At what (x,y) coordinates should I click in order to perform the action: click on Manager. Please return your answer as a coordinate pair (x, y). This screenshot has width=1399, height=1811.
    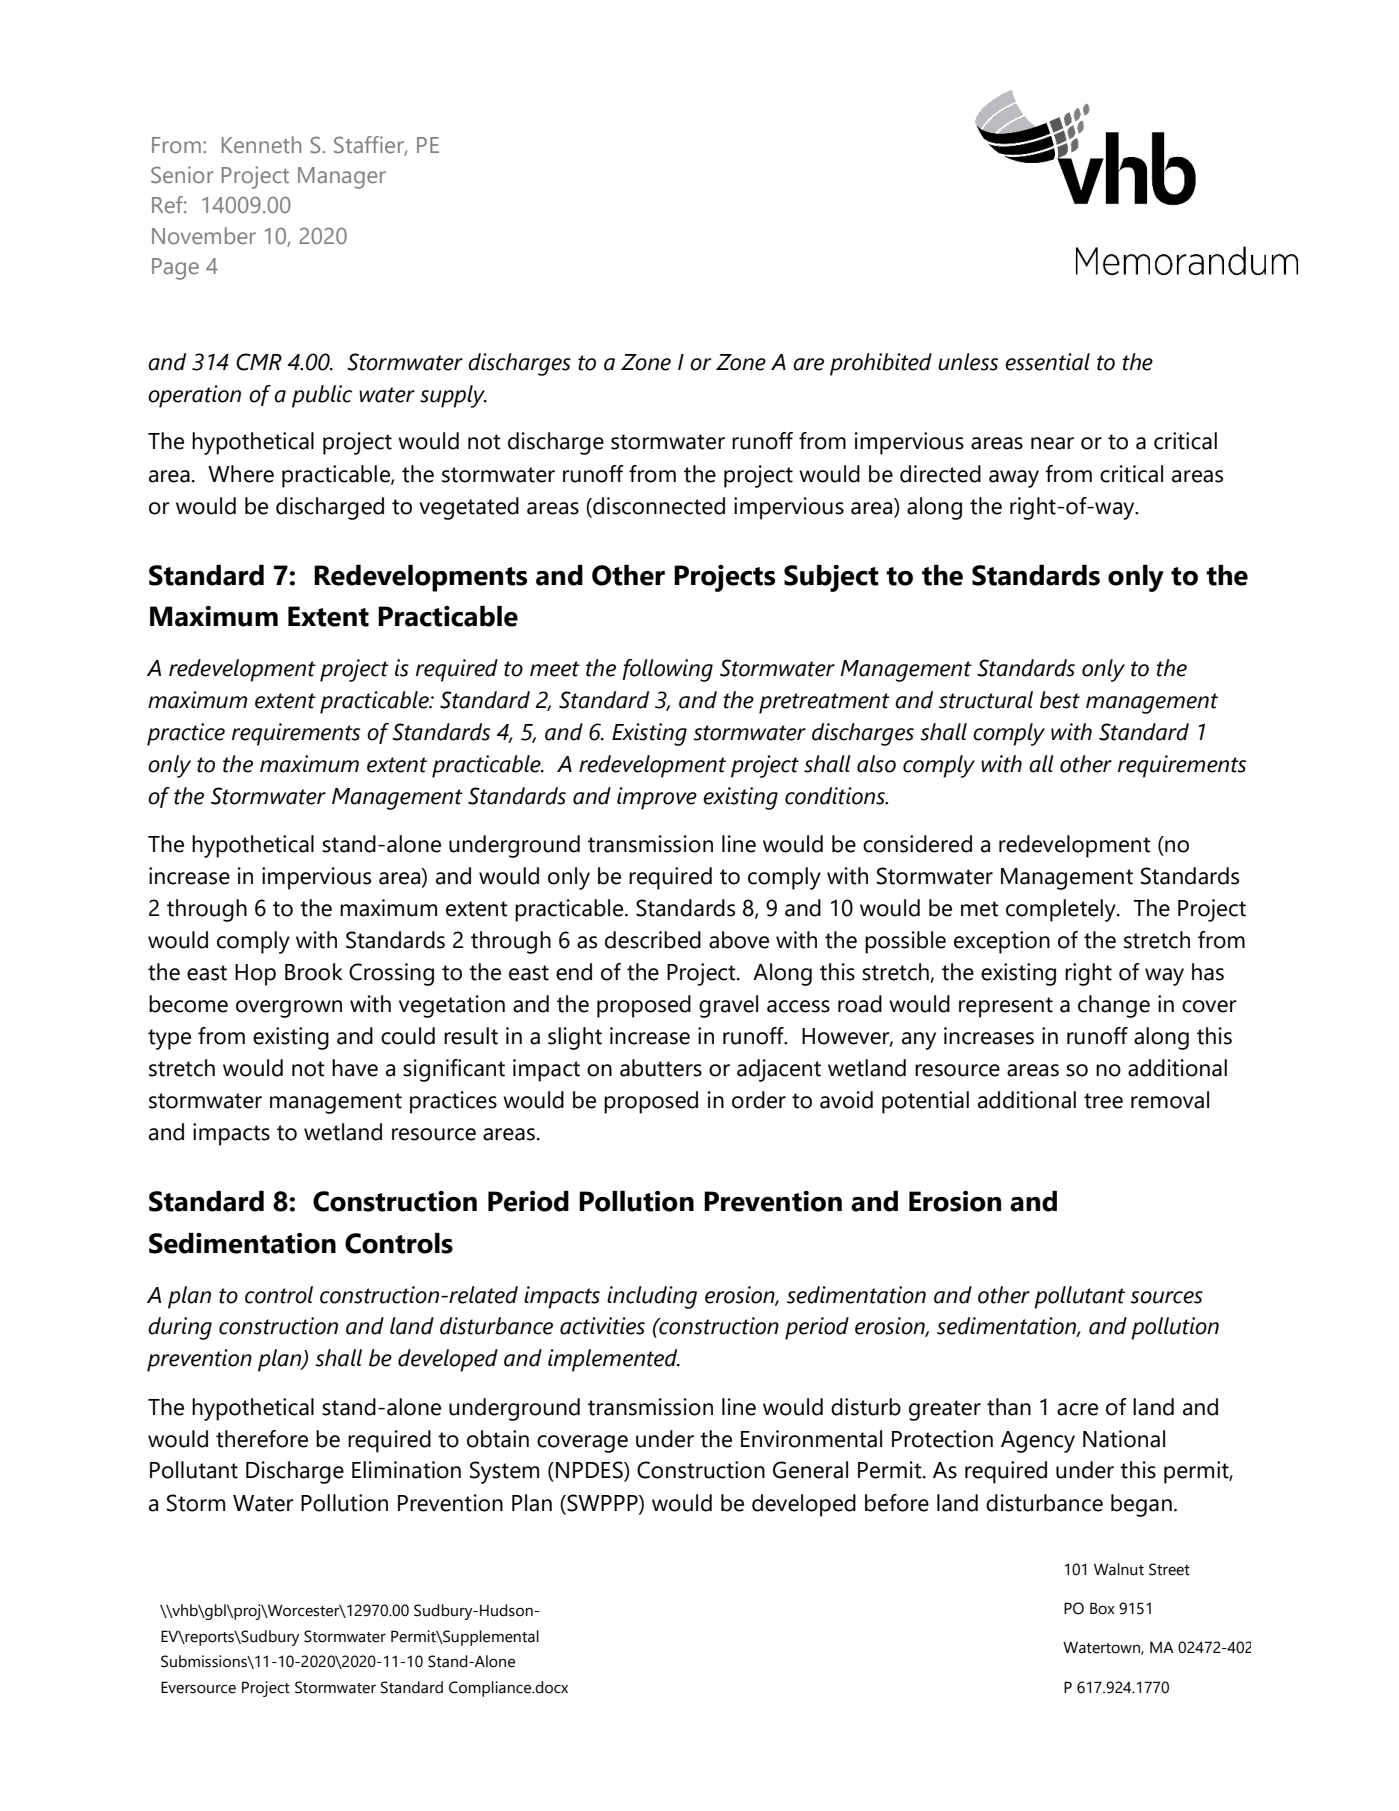
    Looking at the image, I should click on (342, 178).
